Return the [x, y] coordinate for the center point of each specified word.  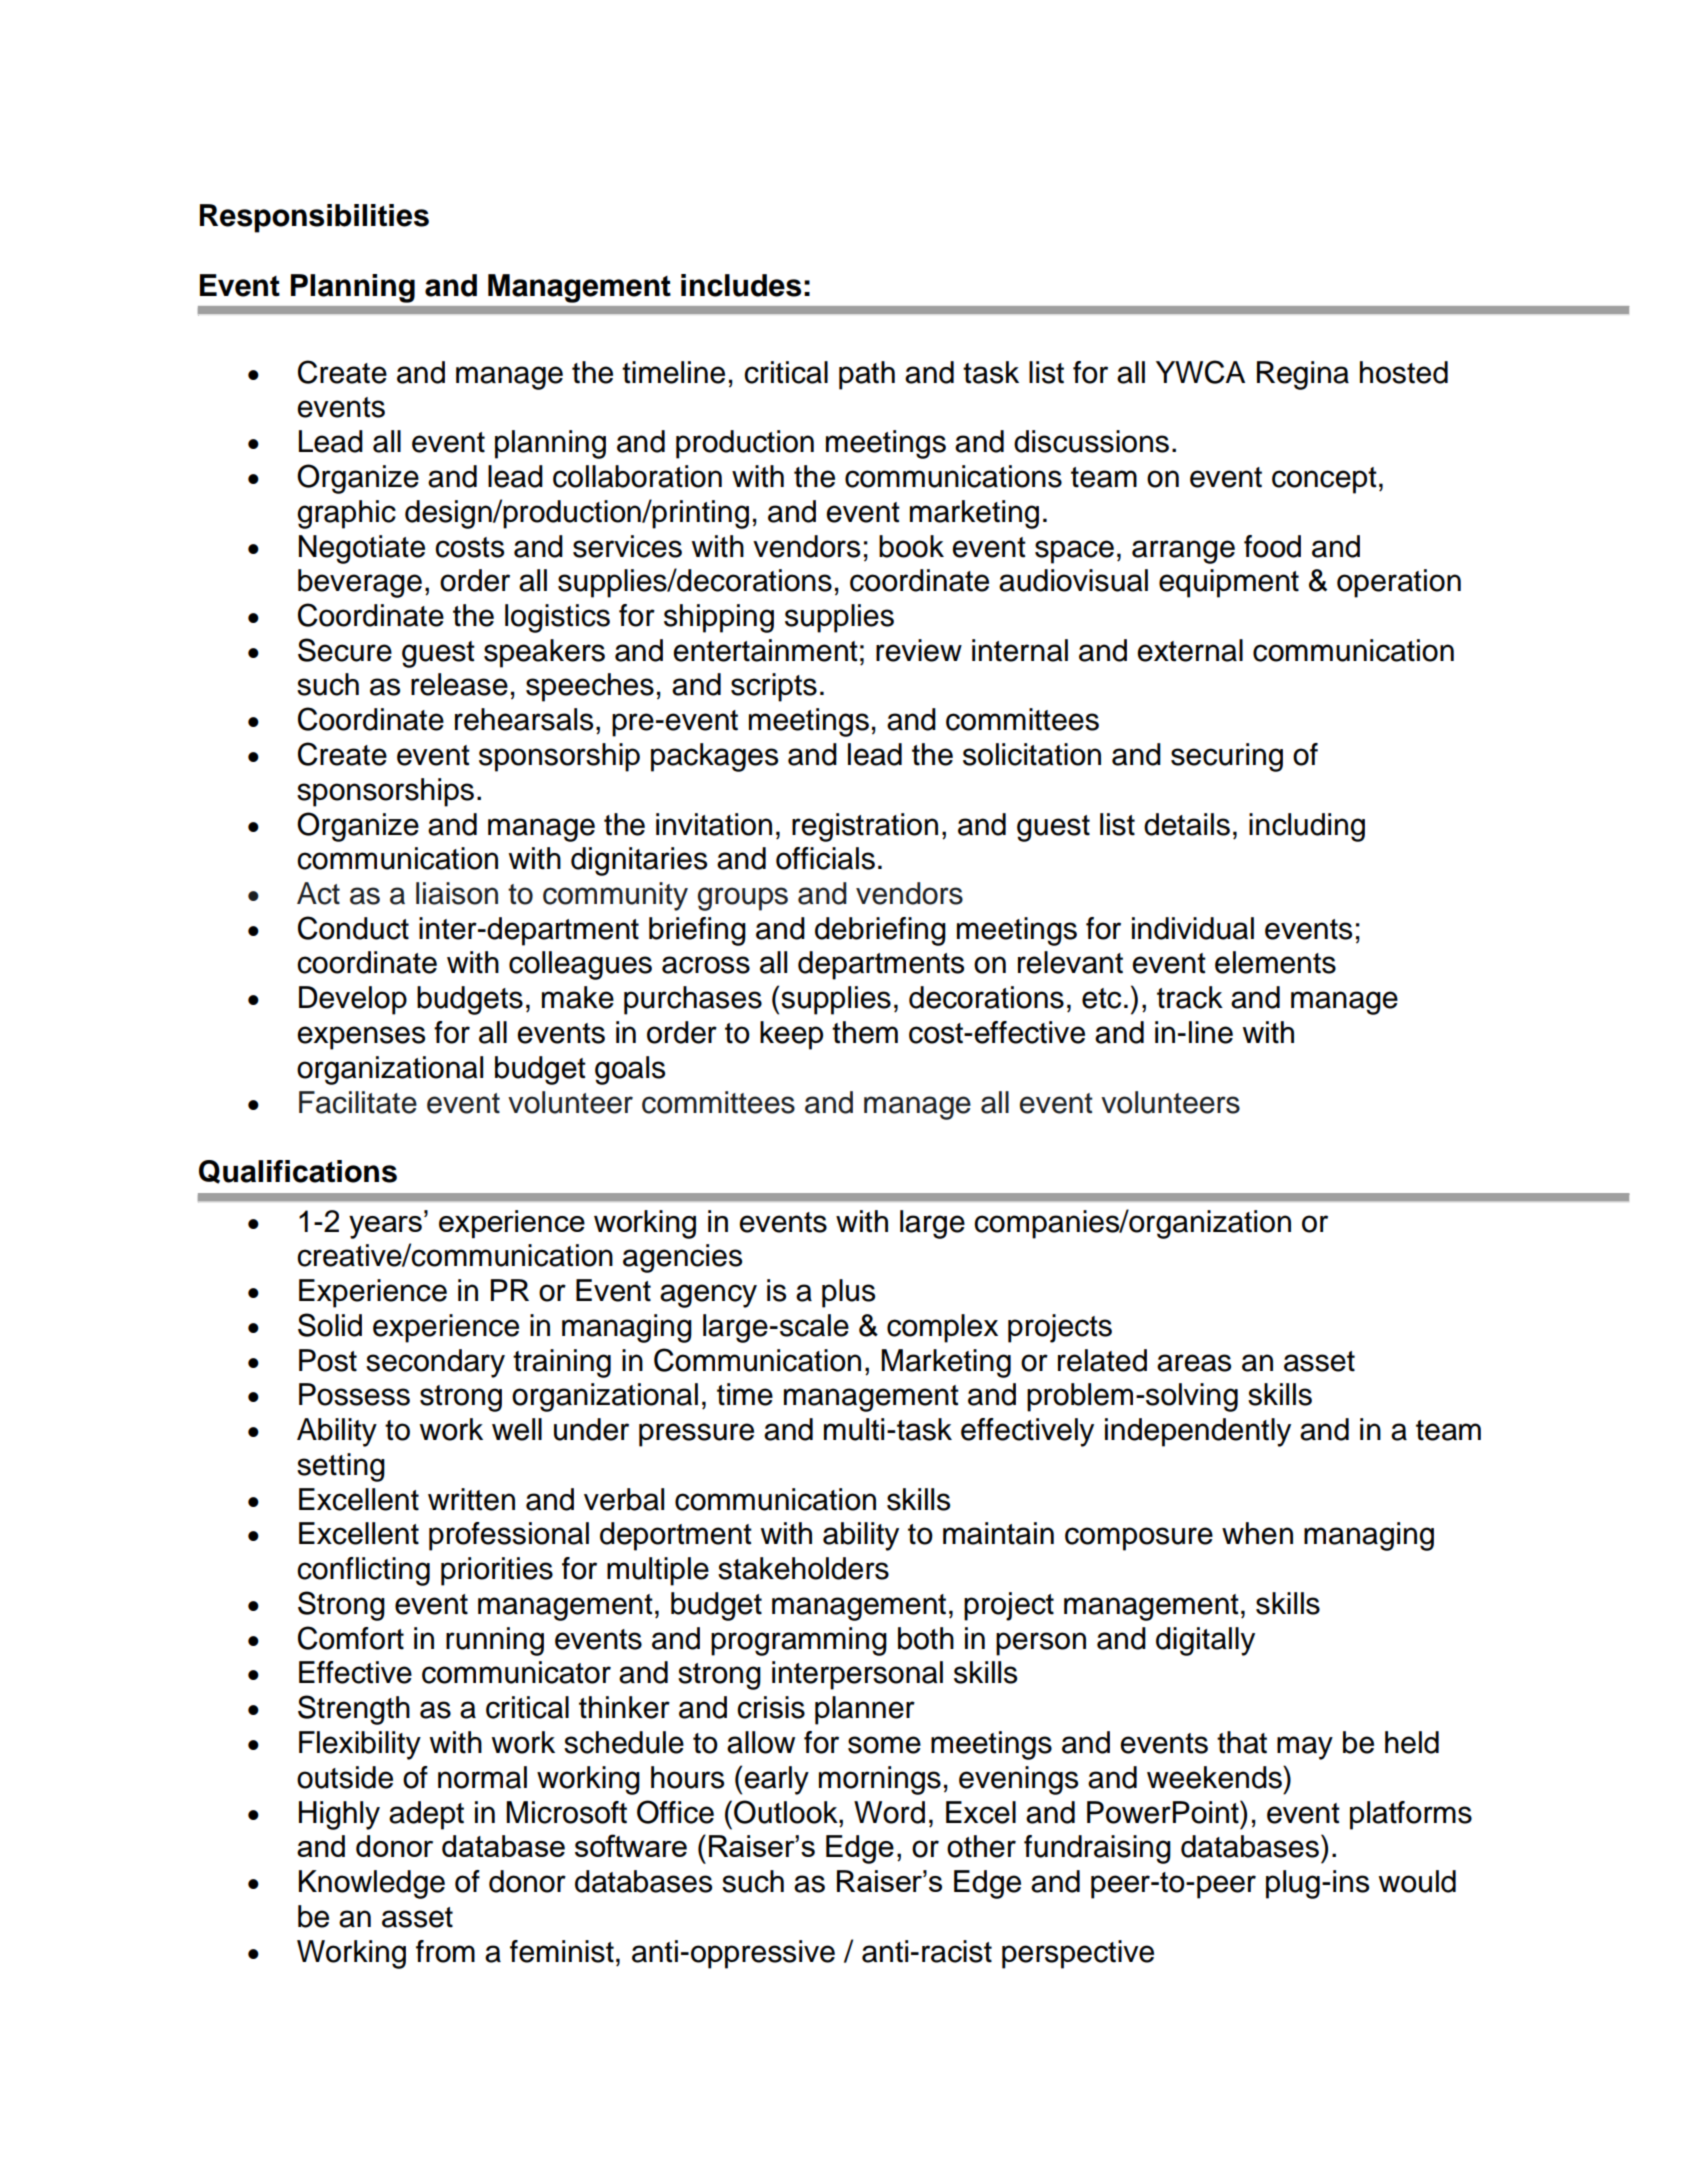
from [445, 1951]
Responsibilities [314, 218]
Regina [1303, 375]
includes [741, 285]
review [919, 650]
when [1257, 1533]
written [471, 1499]
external [1190, 650]
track [1190, 997]
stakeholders [803, 1568]
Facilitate [358, 1102]
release [459, 684]
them [865, 1032]
